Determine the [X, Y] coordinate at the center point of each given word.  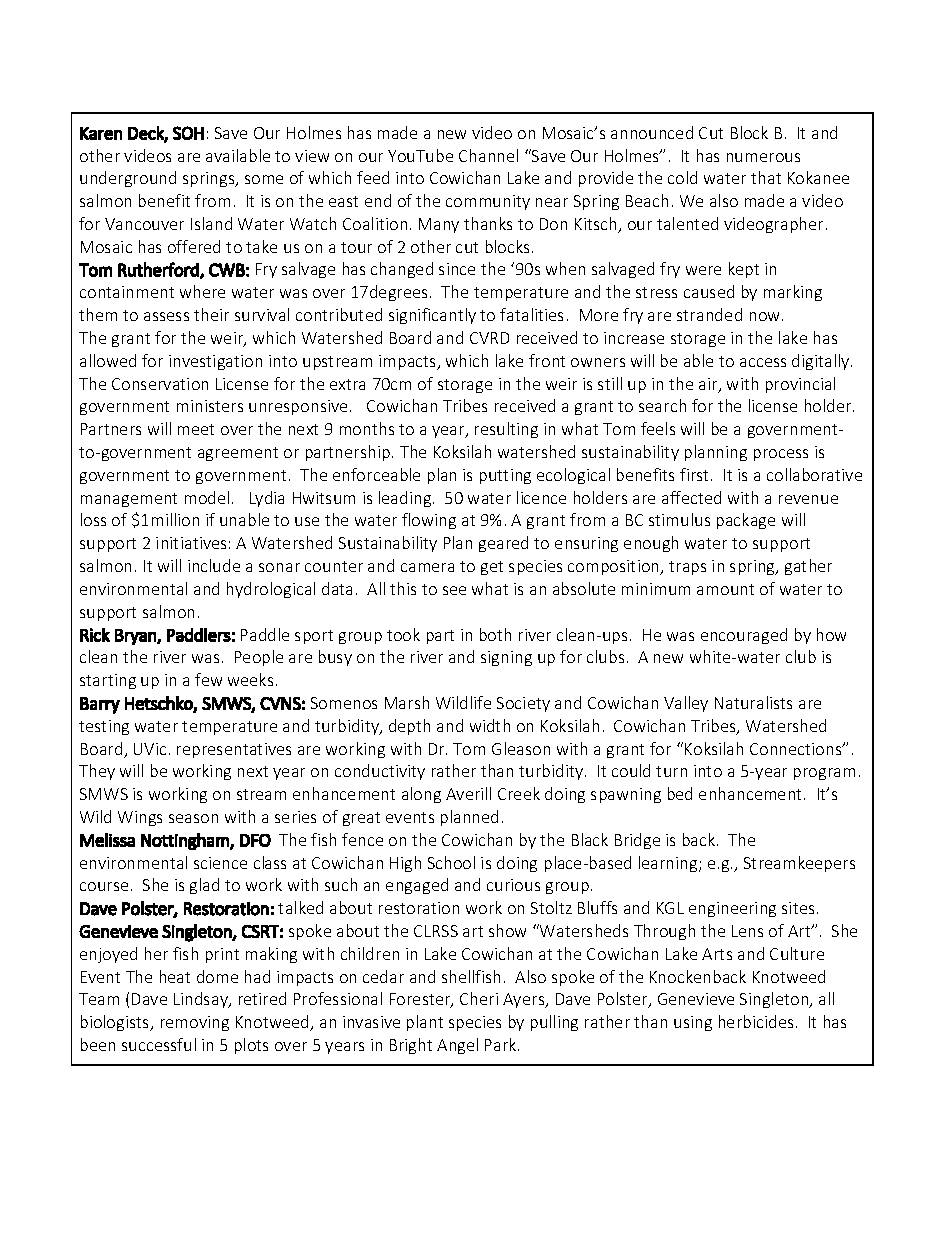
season [193, 818]
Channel [488, 155]
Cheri [479, 998]
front [547, 360]
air [709, 385]
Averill [468, 793]
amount [725, 589]
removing [195, 1023]
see [454, 590]
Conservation [160, 384]
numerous [763, 157]
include [214, 565]
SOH [188, 133]
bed [680, 793]
